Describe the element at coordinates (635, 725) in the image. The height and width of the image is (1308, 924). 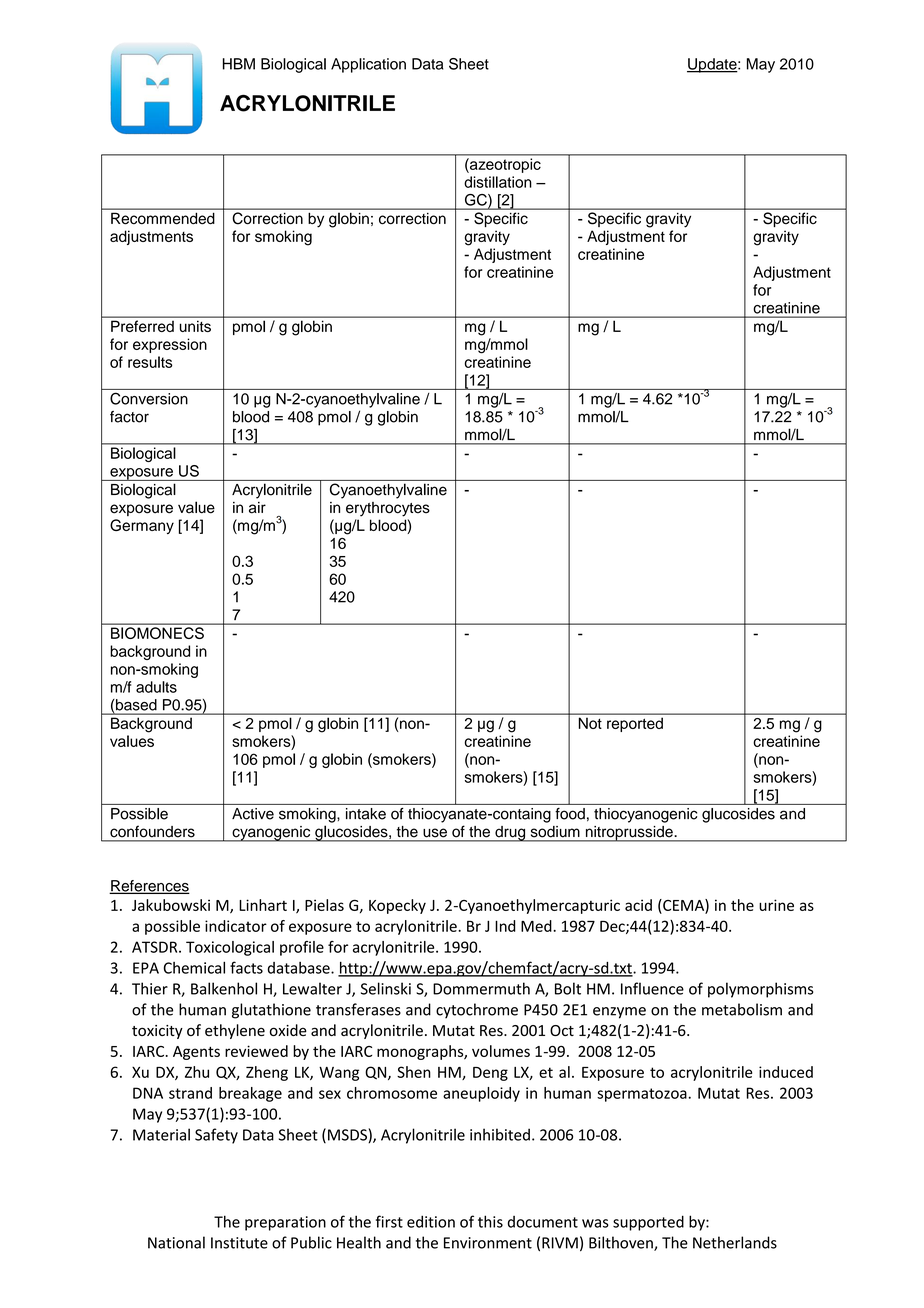
I see `reported` at that location.
